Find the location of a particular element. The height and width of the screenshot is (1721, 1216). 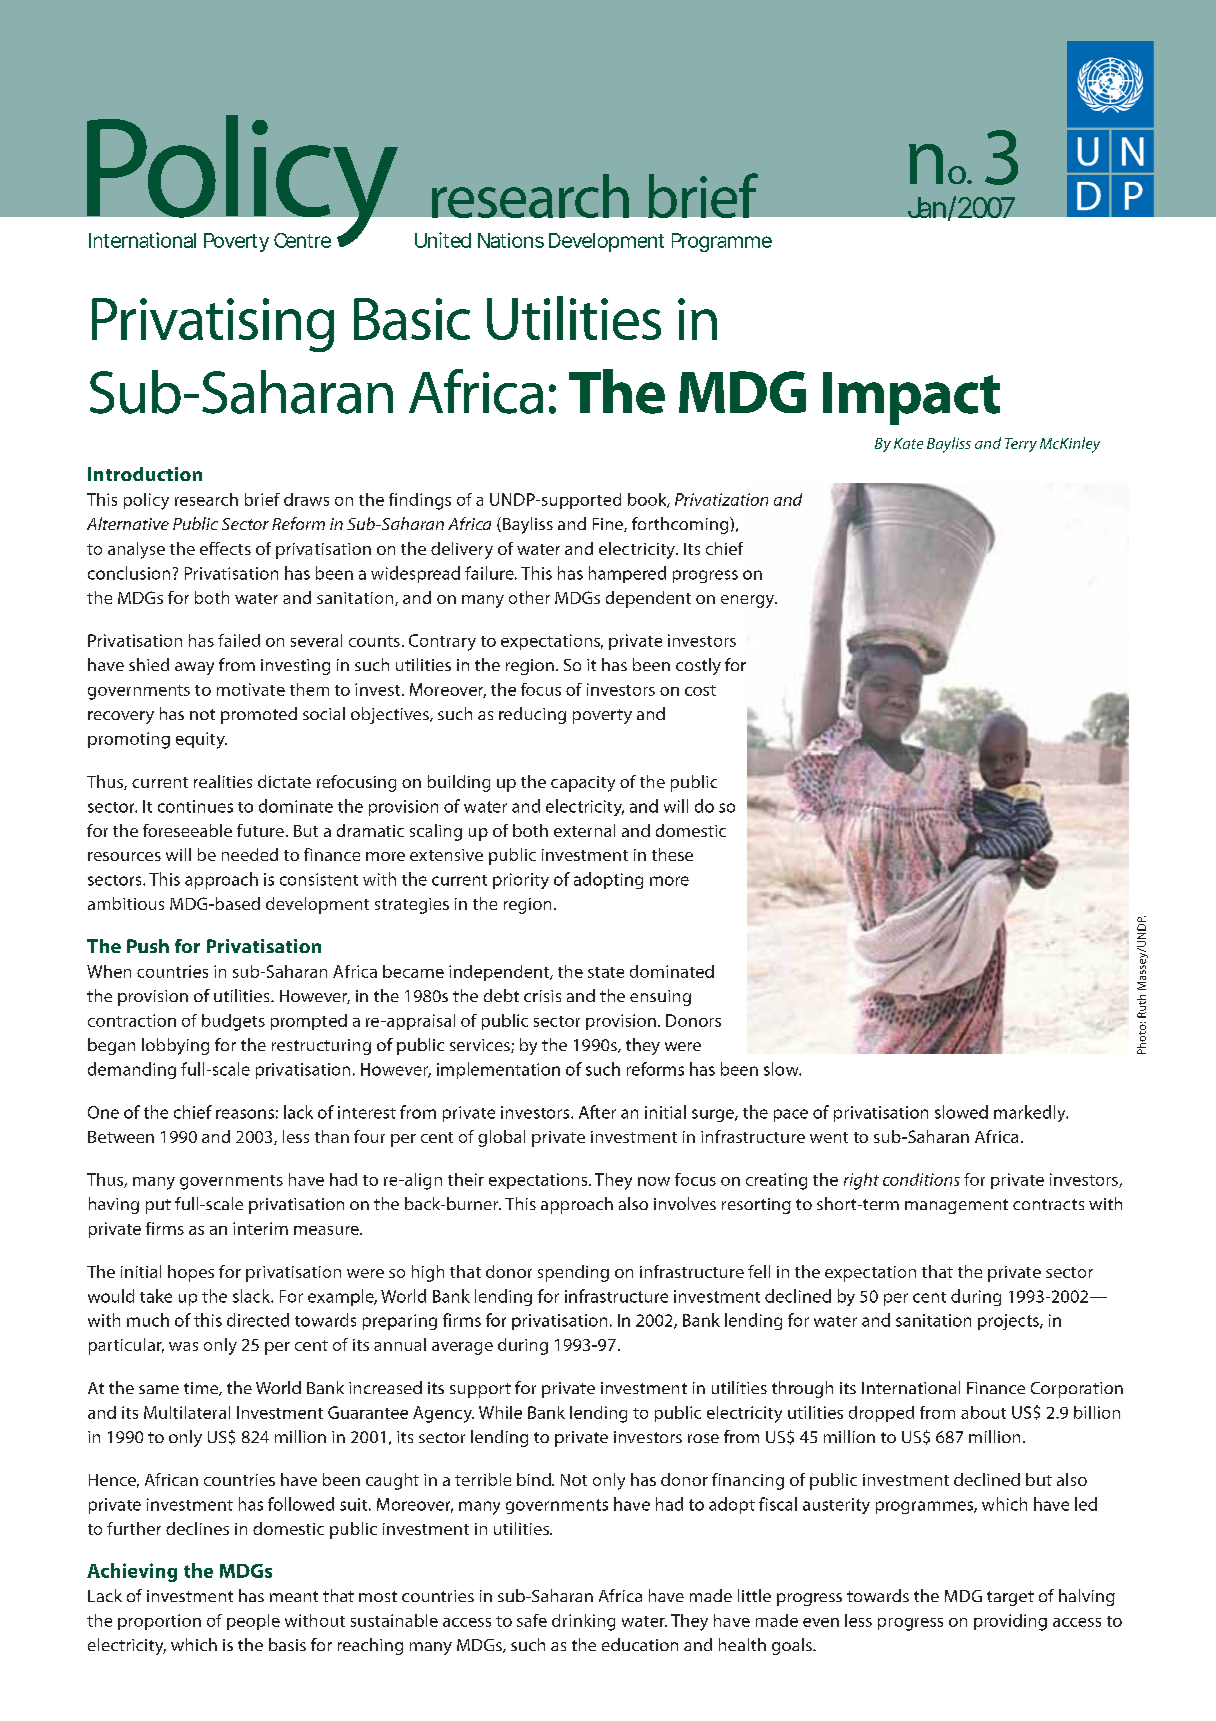

Push is located at coordinates (148, 946).
